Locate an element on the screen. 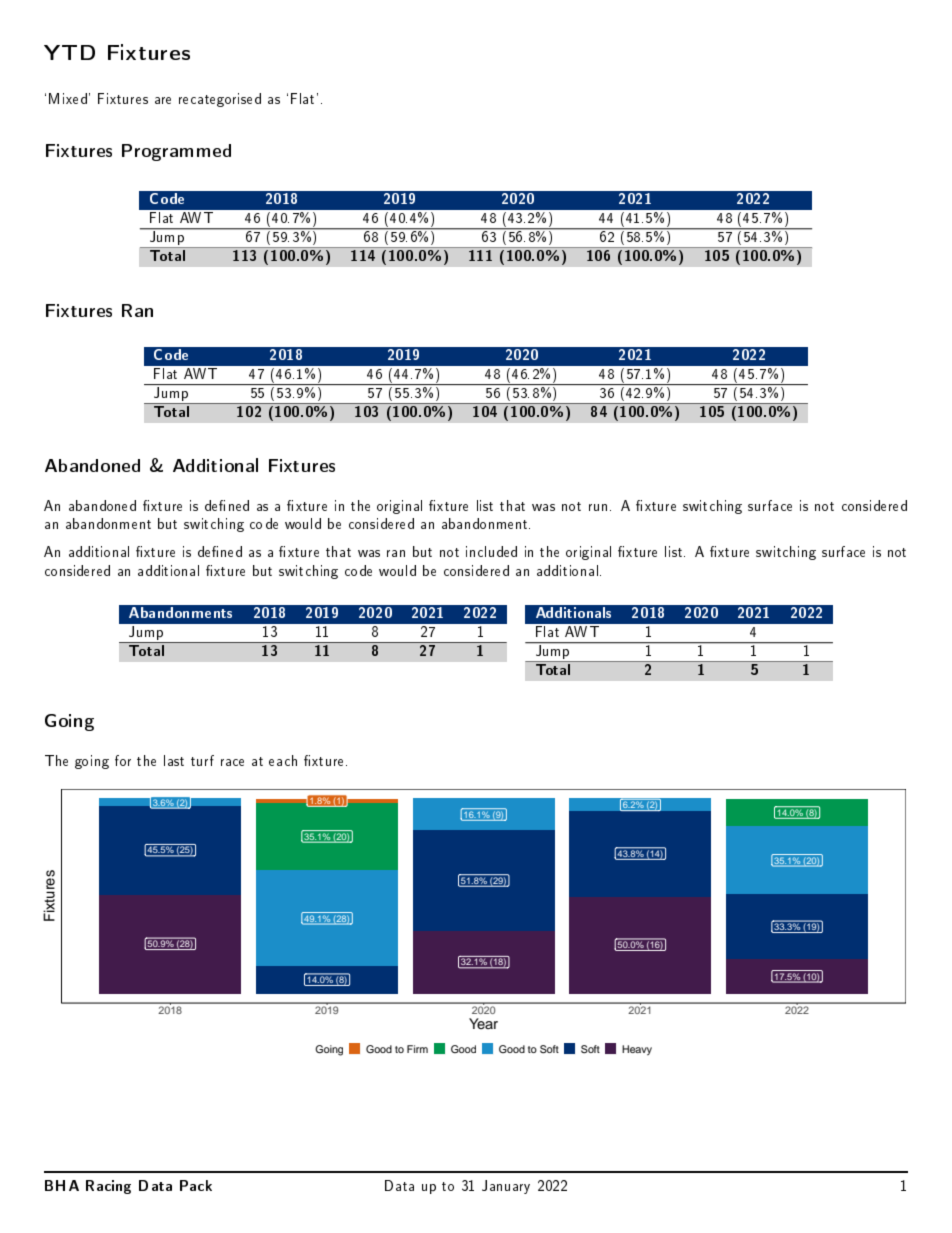 The height and width of the screenshot is (1233, 952). Programmed is located at coordinates (176, 152).
